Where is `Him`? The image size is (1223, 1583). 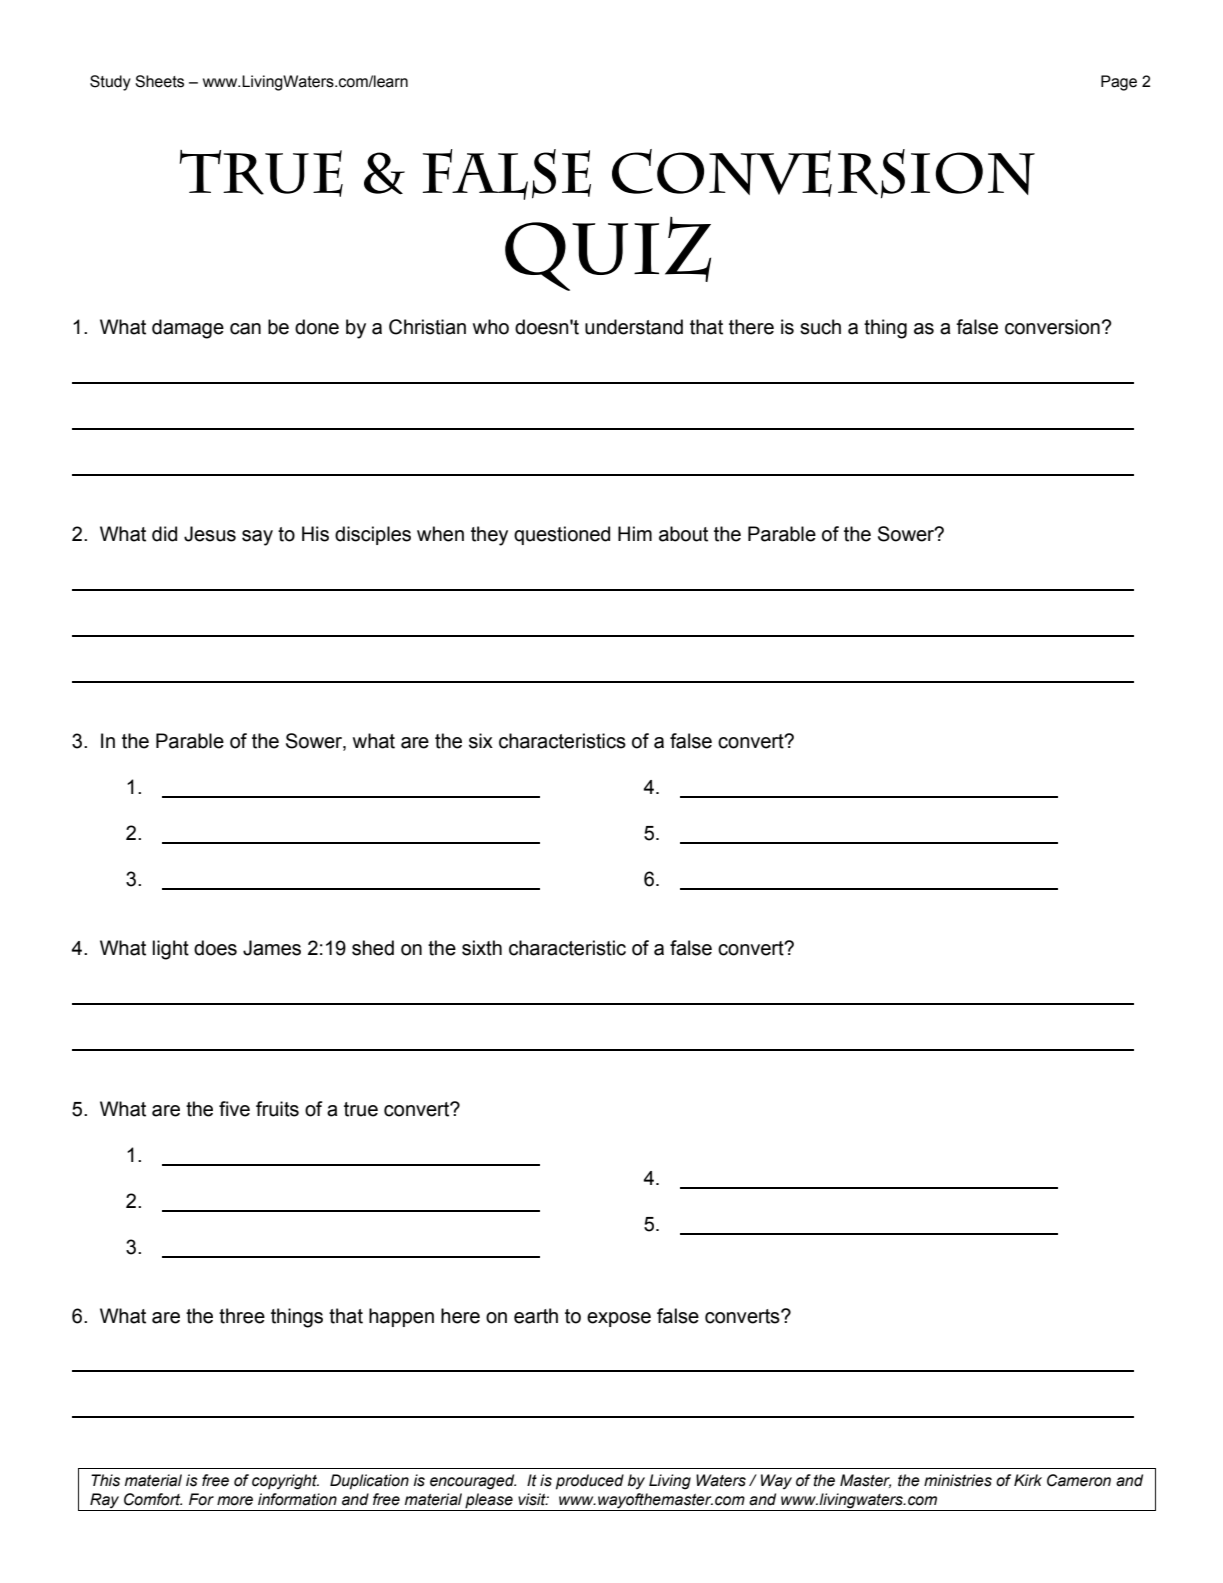 Him is located at coordinates (635, 533).
